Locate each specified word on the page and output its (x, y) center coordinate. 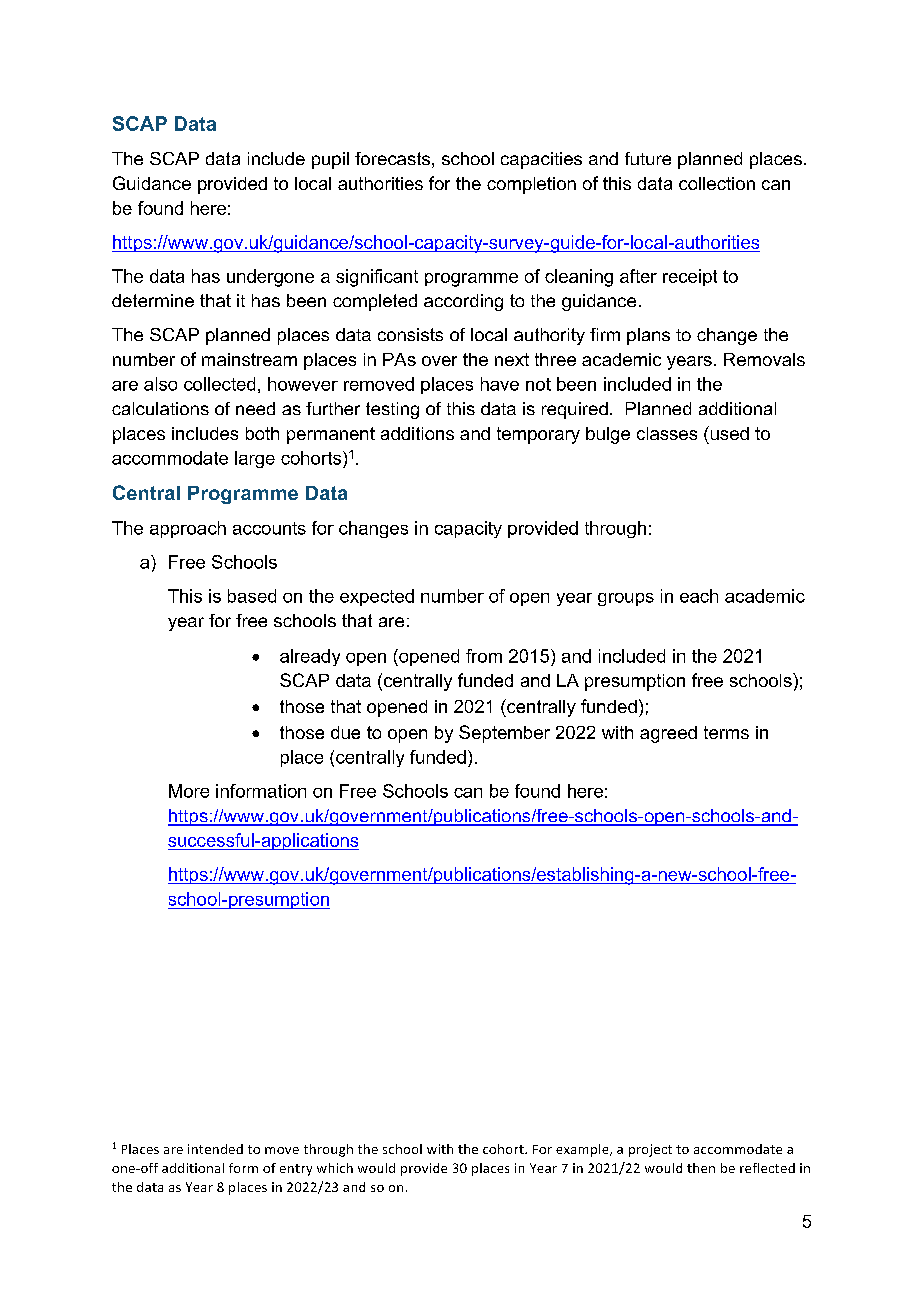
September (504, 734)
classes (667, 433)
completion (531, 185)
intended (215, 1149)
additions (417, 433)
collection (717, 183)
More (189, 791)
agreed (668, 734)
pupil (330, 160)
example (583, 1150)
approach (188, 529)
